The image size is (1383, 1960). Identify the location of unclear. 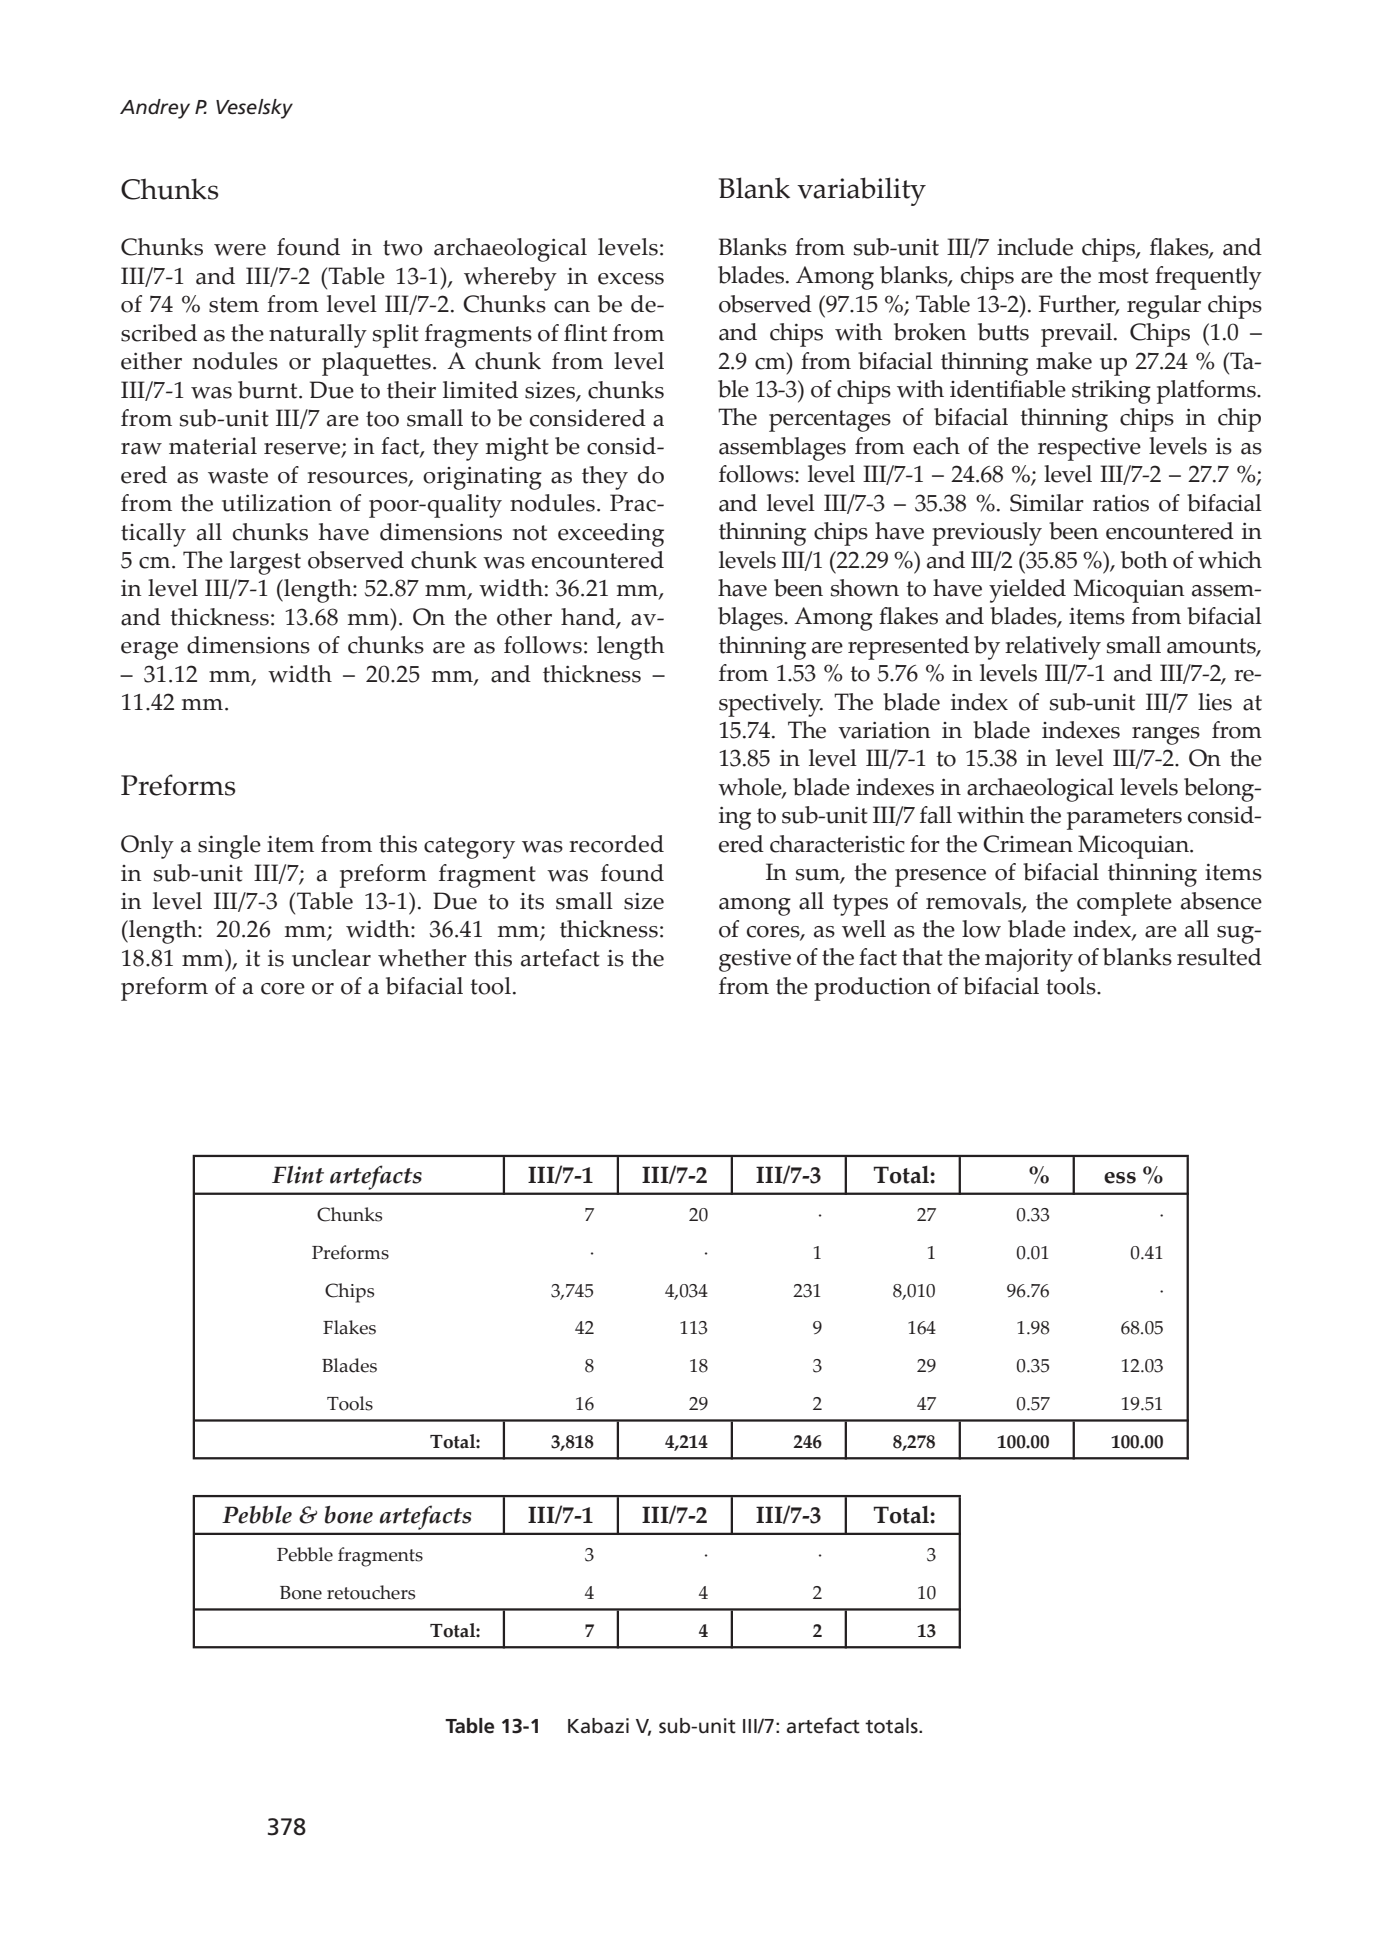
(331, 958).
